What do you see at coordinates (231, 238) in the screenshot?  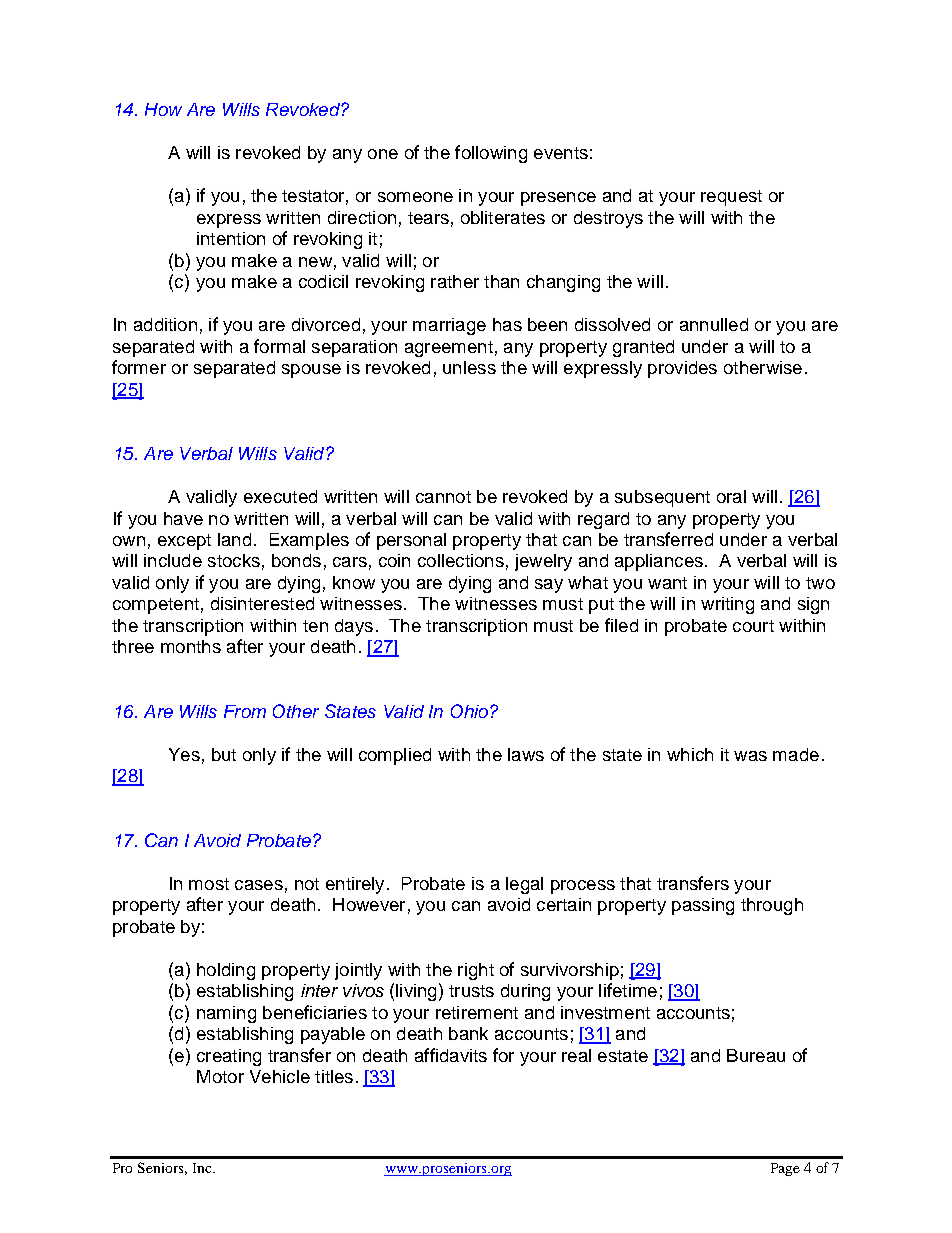 I see `intention` at bounding box center [231, 238].
